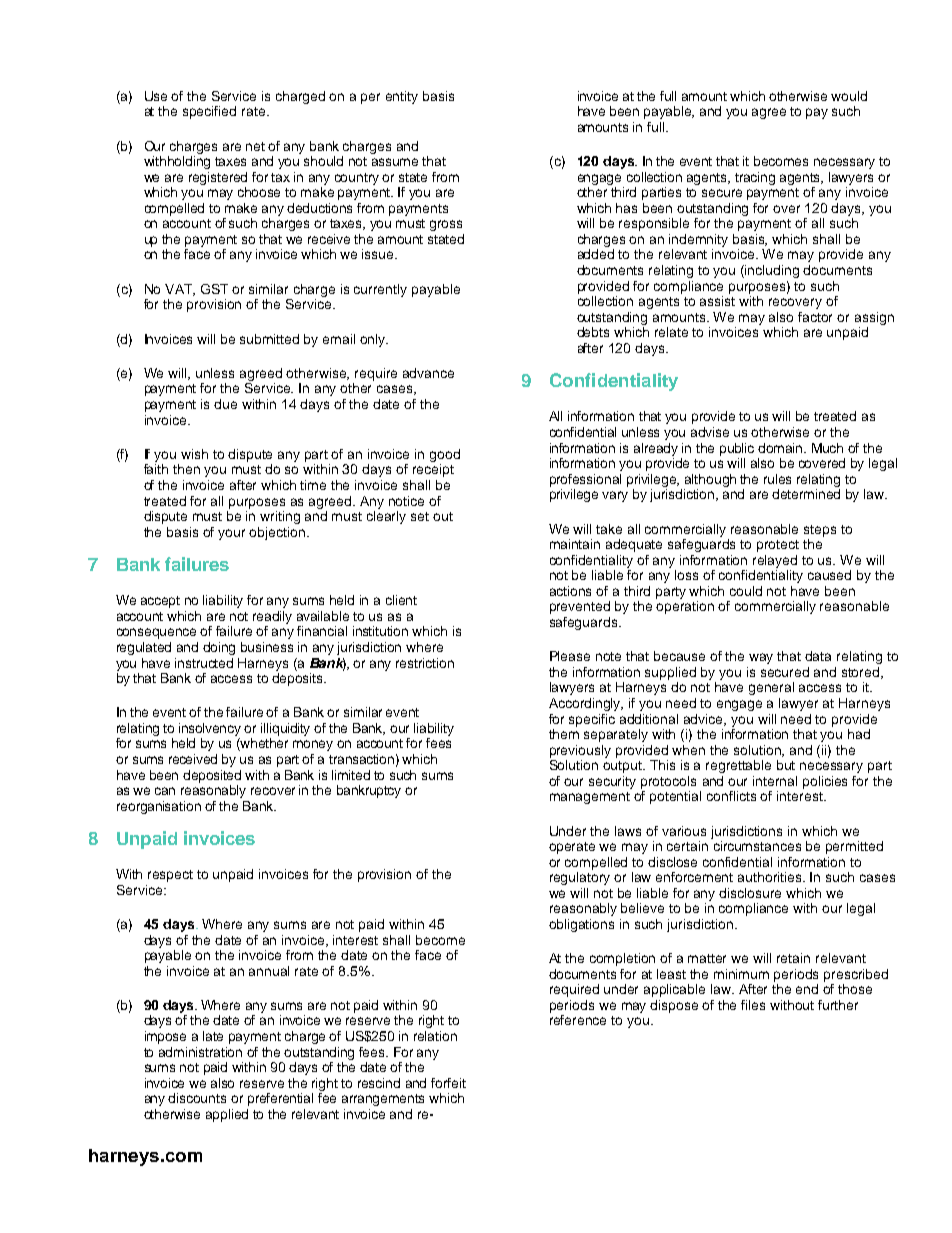 This document has width=952, height=1233. What do you see at coordinates (570, 591) in the document?
I see `actions` at bounding box center [570, 591].
